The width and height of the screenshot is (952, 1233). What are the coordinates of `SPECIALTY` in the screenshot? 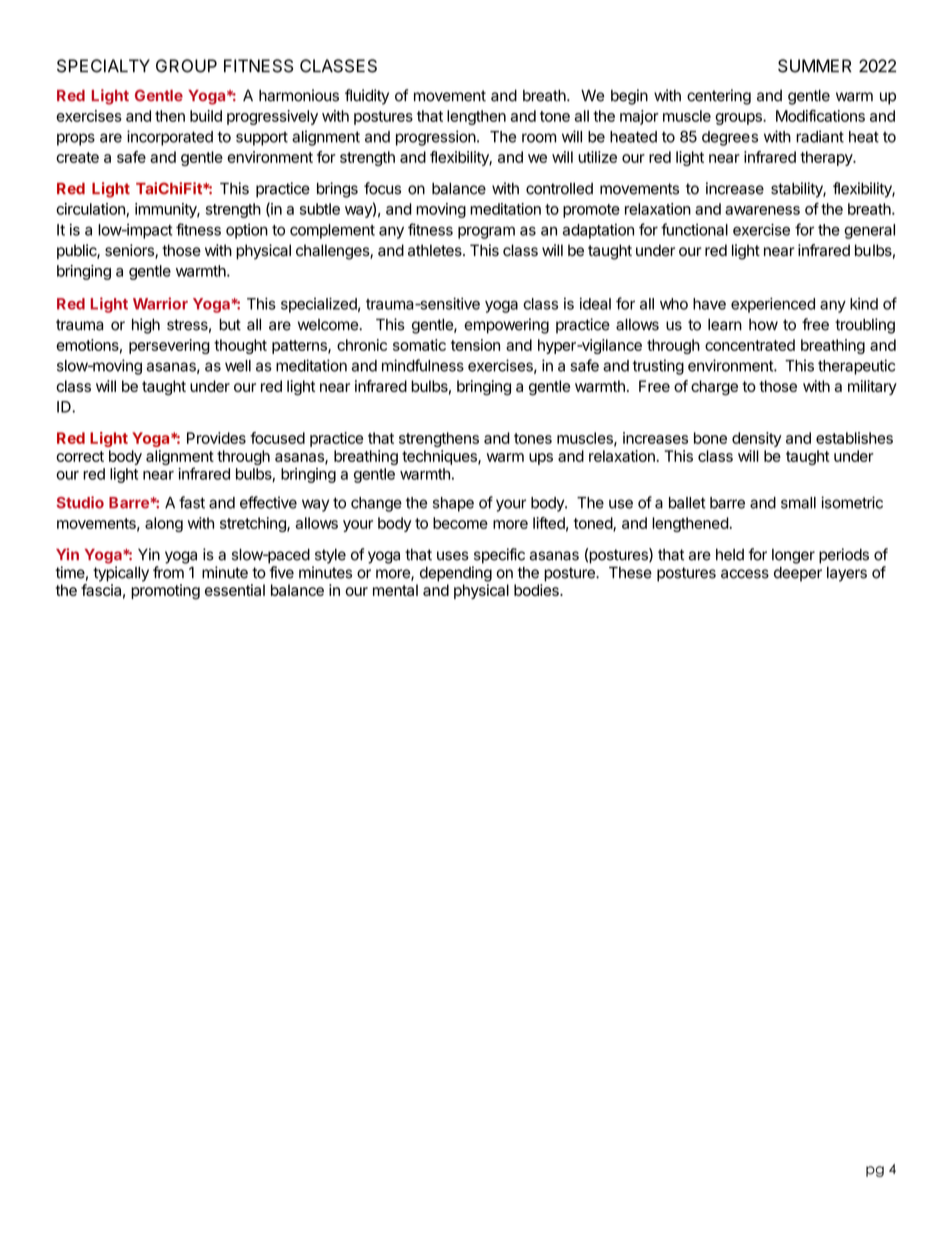 It's located at (103, 66).
